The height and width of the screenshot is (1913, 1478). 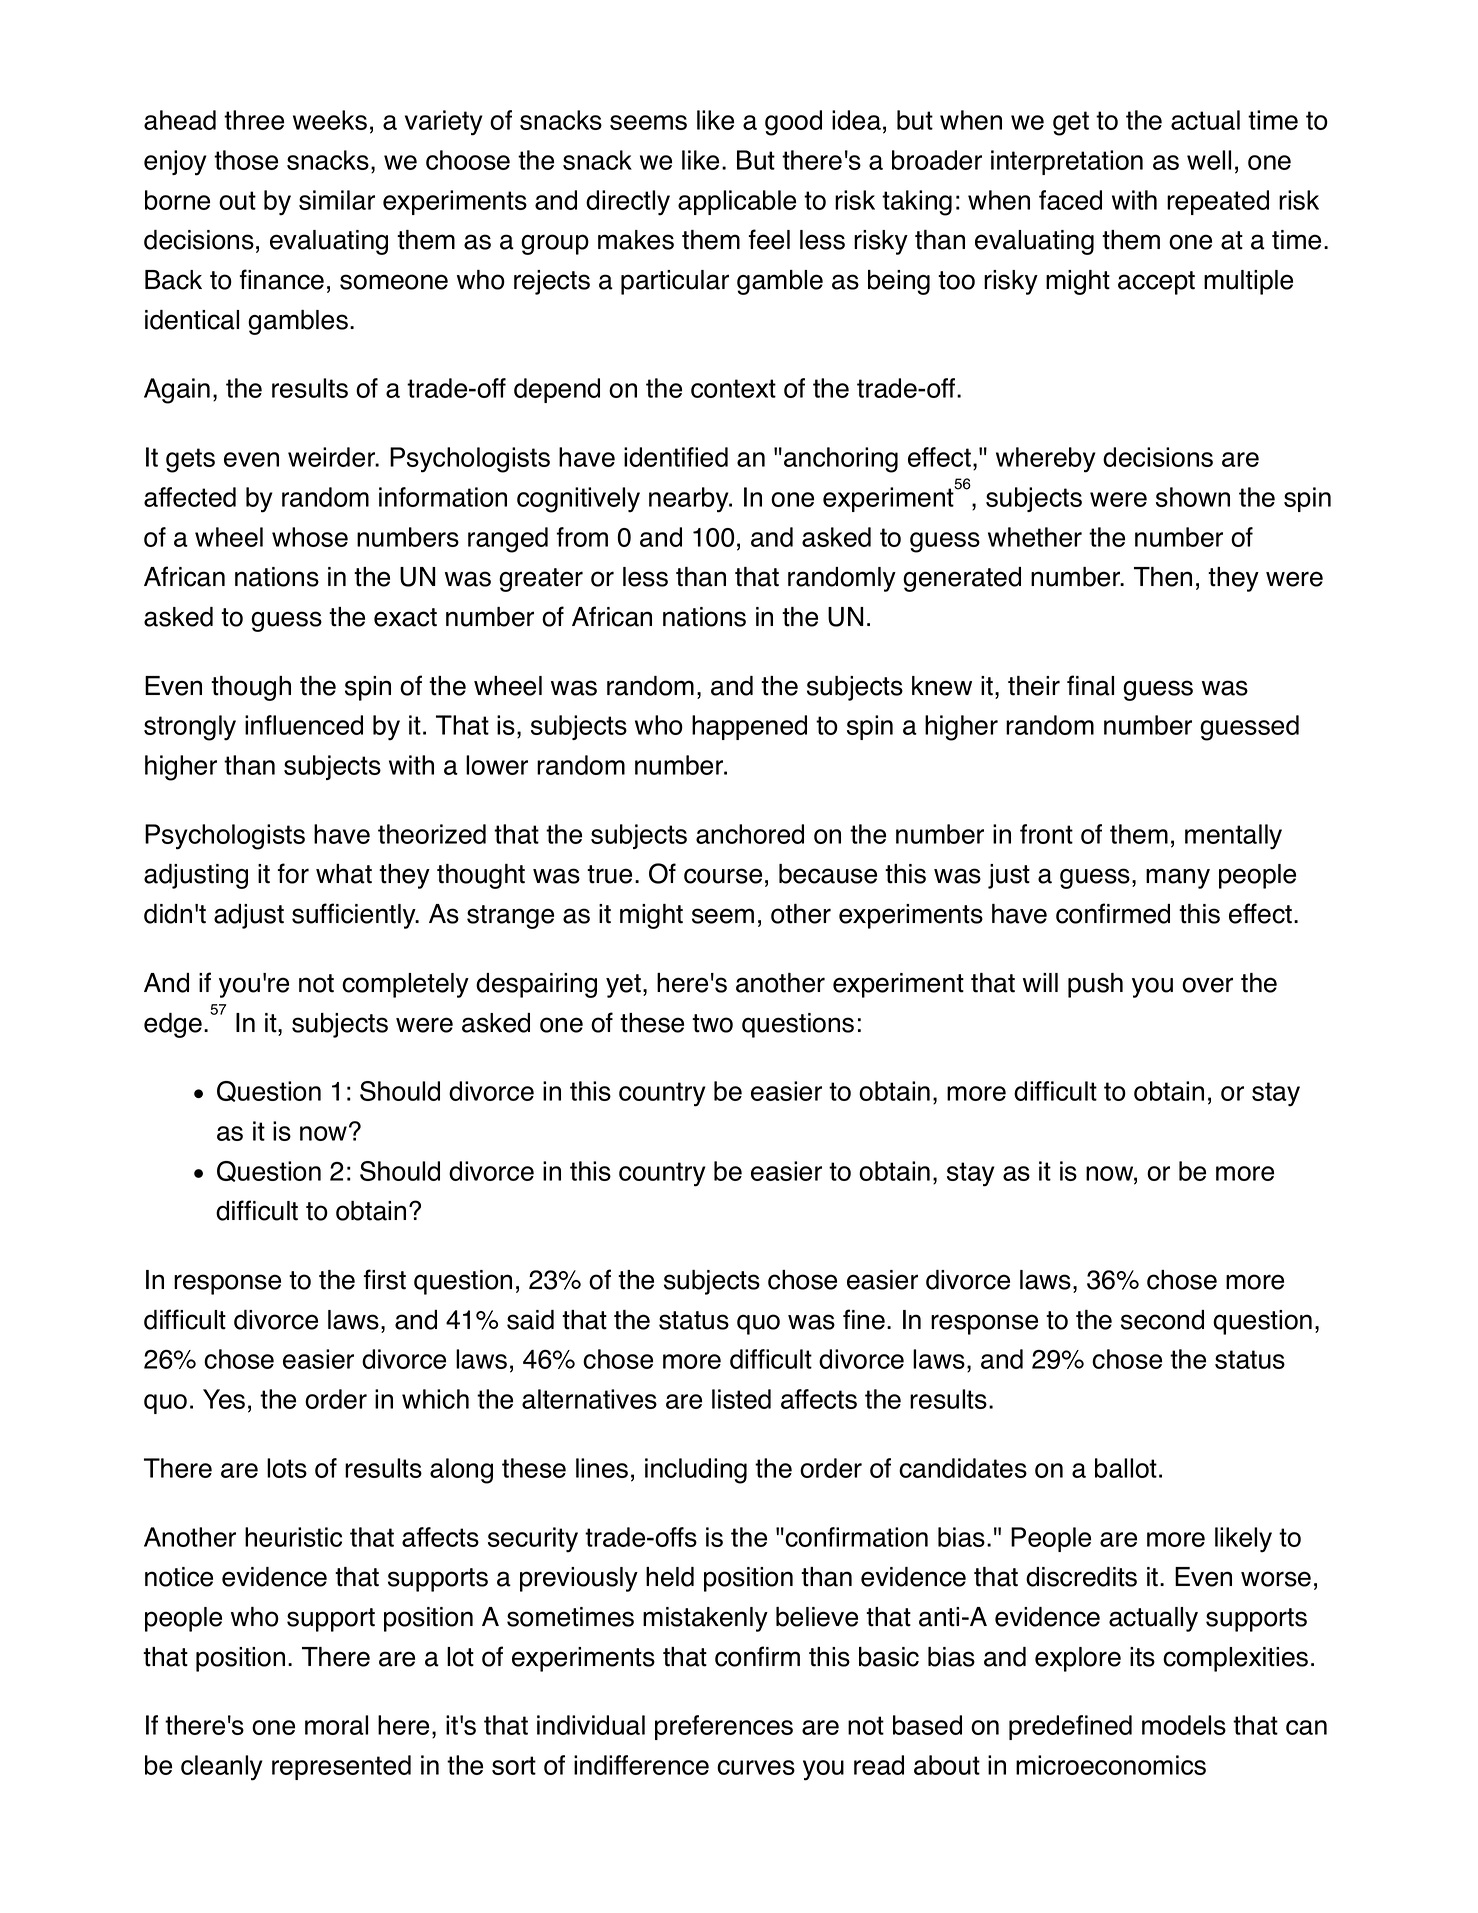 I want to click on whose, so click(x=310, y=537).
